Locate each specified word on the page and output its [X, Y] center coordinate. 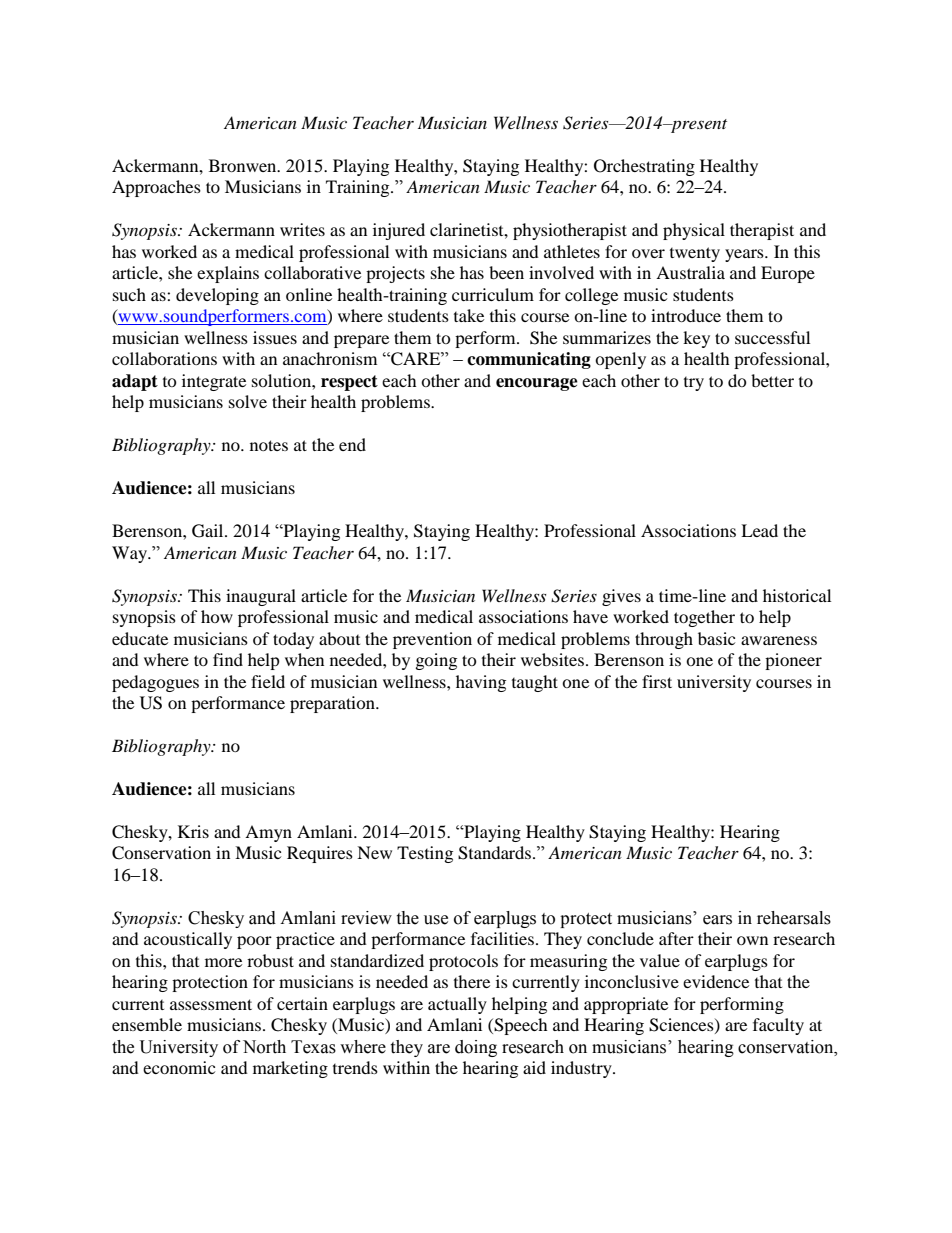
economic [179, 1067]
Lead [759, 530]
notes [269, 445]
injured [399, 231]
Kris [193, 831]
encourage [537, 384]
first [657, 681]
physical [694, 231]
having [481, 683]
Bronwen [244, 165]
